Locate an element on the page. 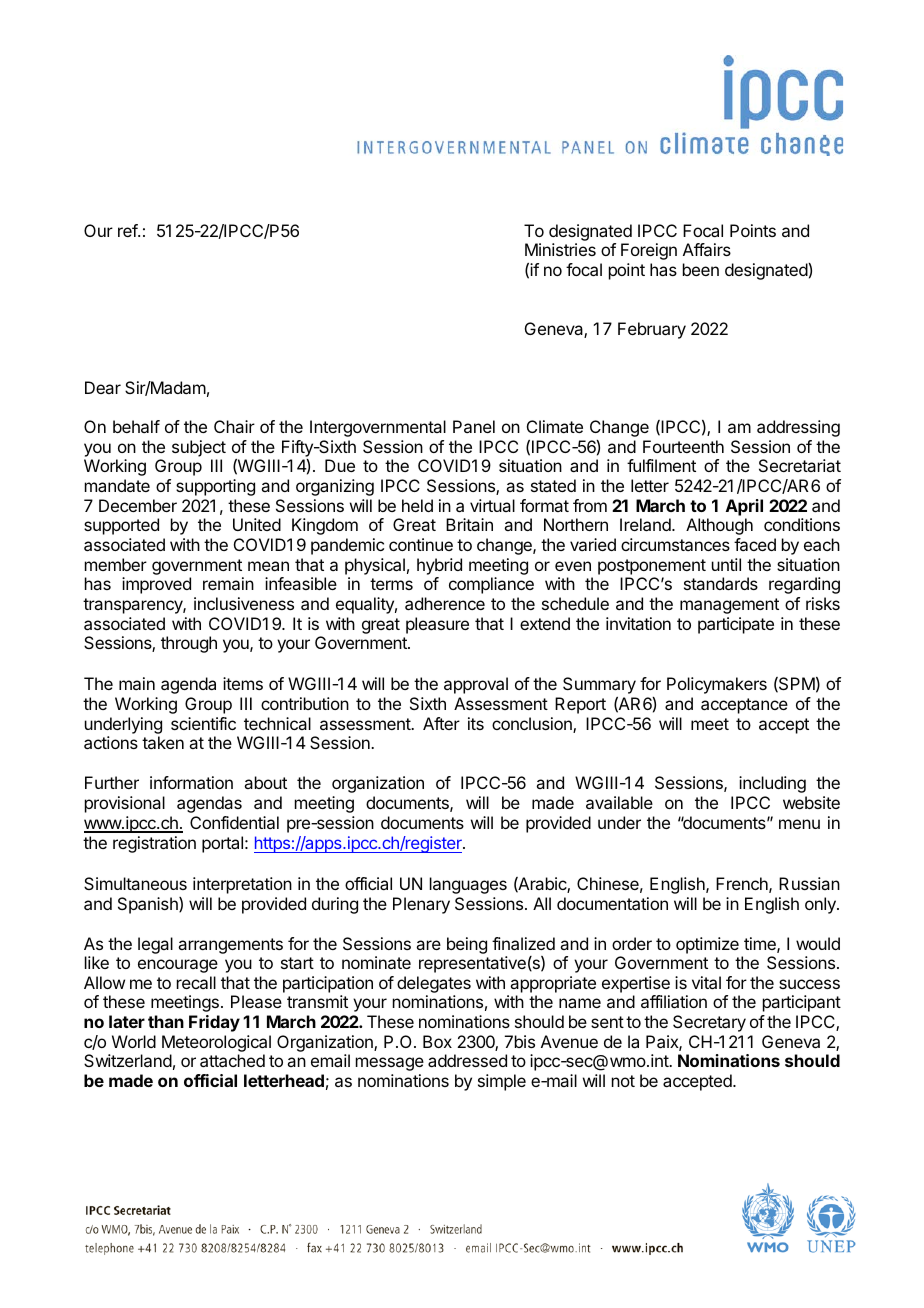 Image resolution: width=924 pixels, height=1308 pixels. provisional is located at coordinates (125, 804).
